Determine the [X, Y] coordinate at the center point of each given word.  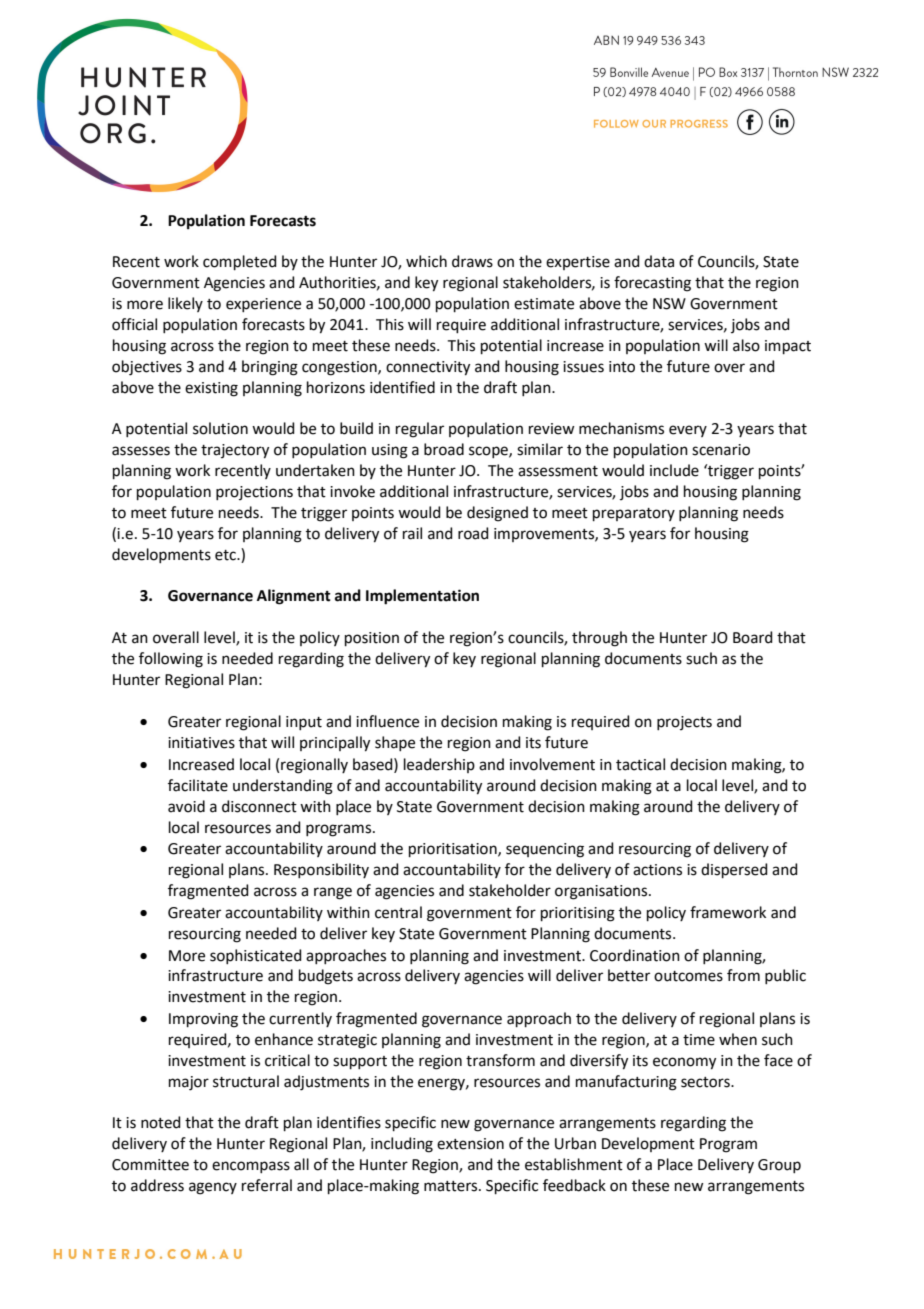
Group [779, 1166]
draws [472, 261]
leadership [439, 765]
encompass [251, 1167]
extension [470, 1144]
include [674, 470]
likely [185, 304]
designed [497, 514]
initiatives [201, 743]
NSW [669, 304]
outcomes [688, 976]
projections [254, 493]
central [398, 912]
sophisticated [256, 956]
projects [684, 723]
